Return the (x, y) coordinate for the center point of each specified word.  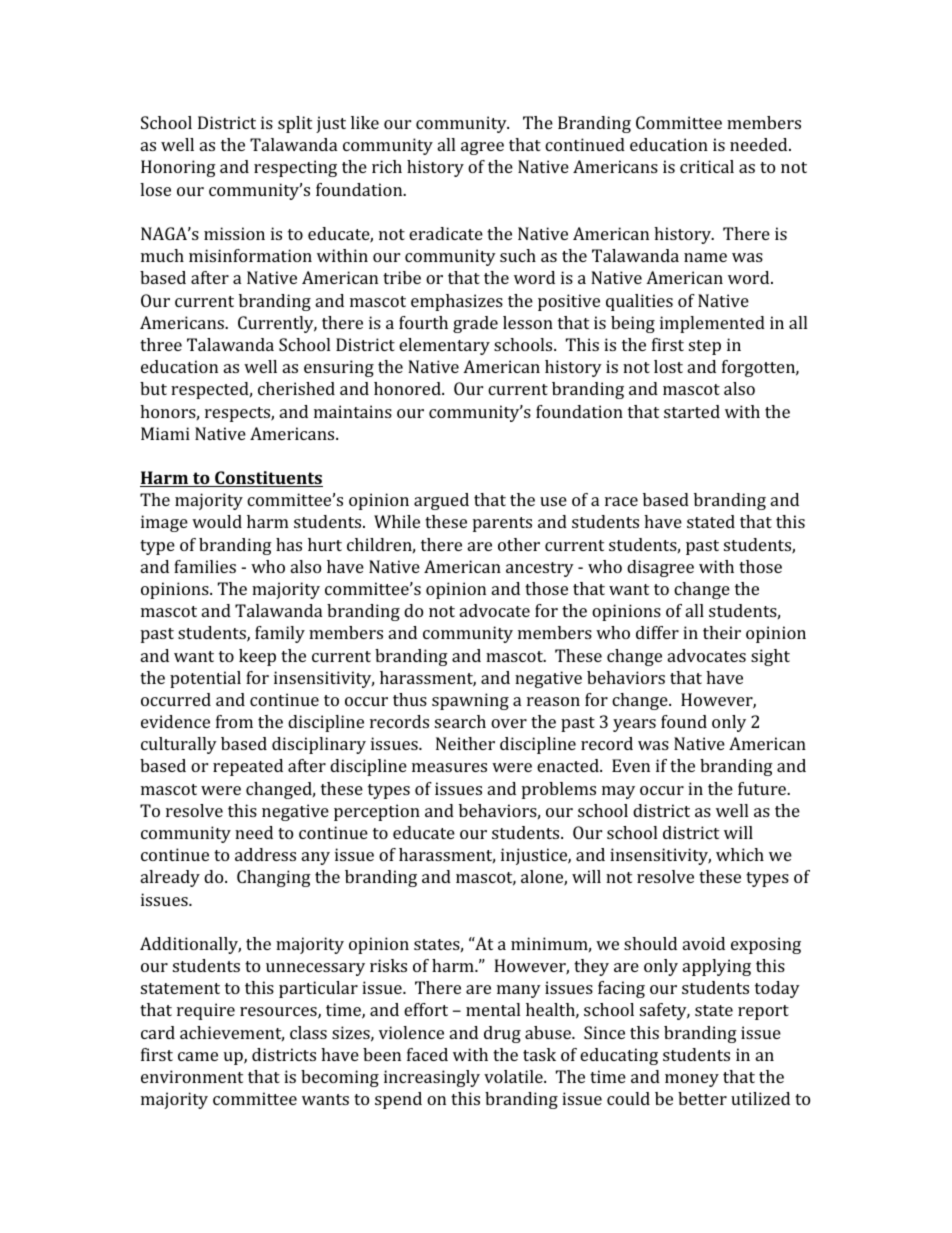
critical (707, 166)
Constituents (268, 479)
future (763, 788)
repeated (248, 767)
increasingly (432, 1078)
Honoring (178, 168)
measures (449, 767)
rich (387, 166)
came (198, 1056)
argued (441, 501)
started (692, 411)
